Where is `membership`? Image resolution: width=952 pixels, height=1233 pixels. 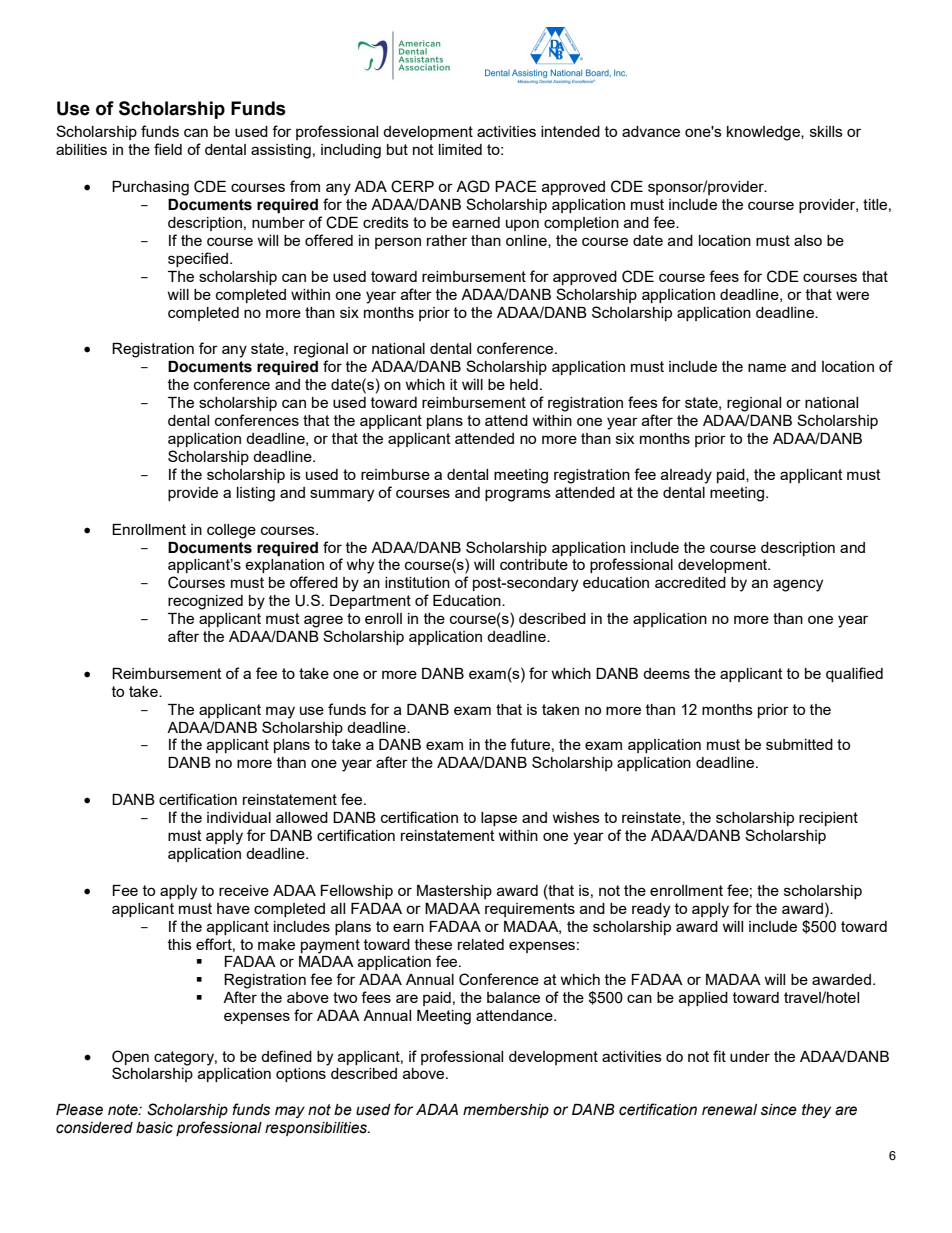
membership is located at coordinates (506, 1111).
